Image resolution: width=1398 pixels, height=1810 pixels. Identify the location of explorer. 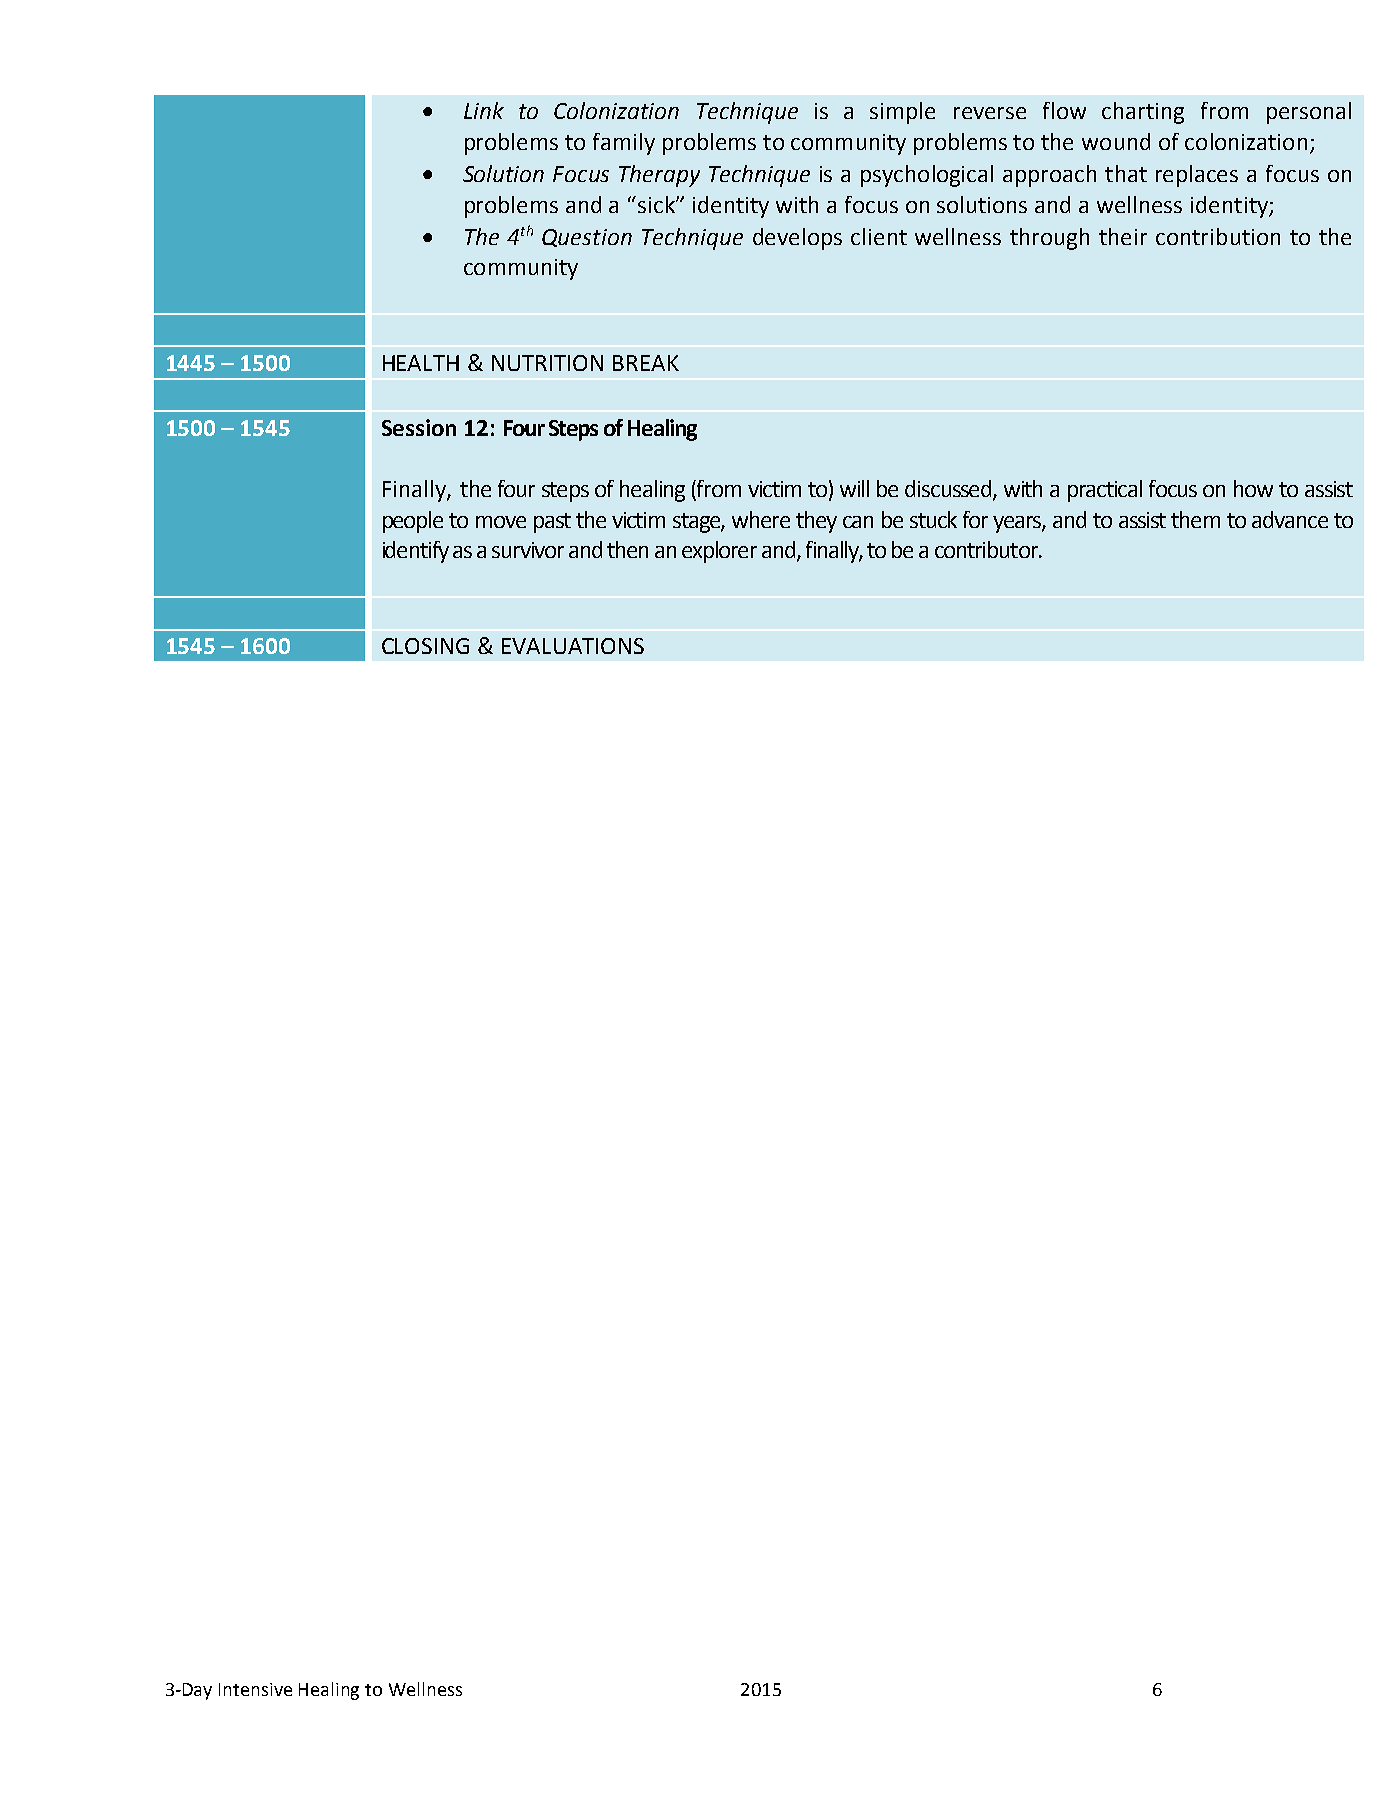
(719, 552).
